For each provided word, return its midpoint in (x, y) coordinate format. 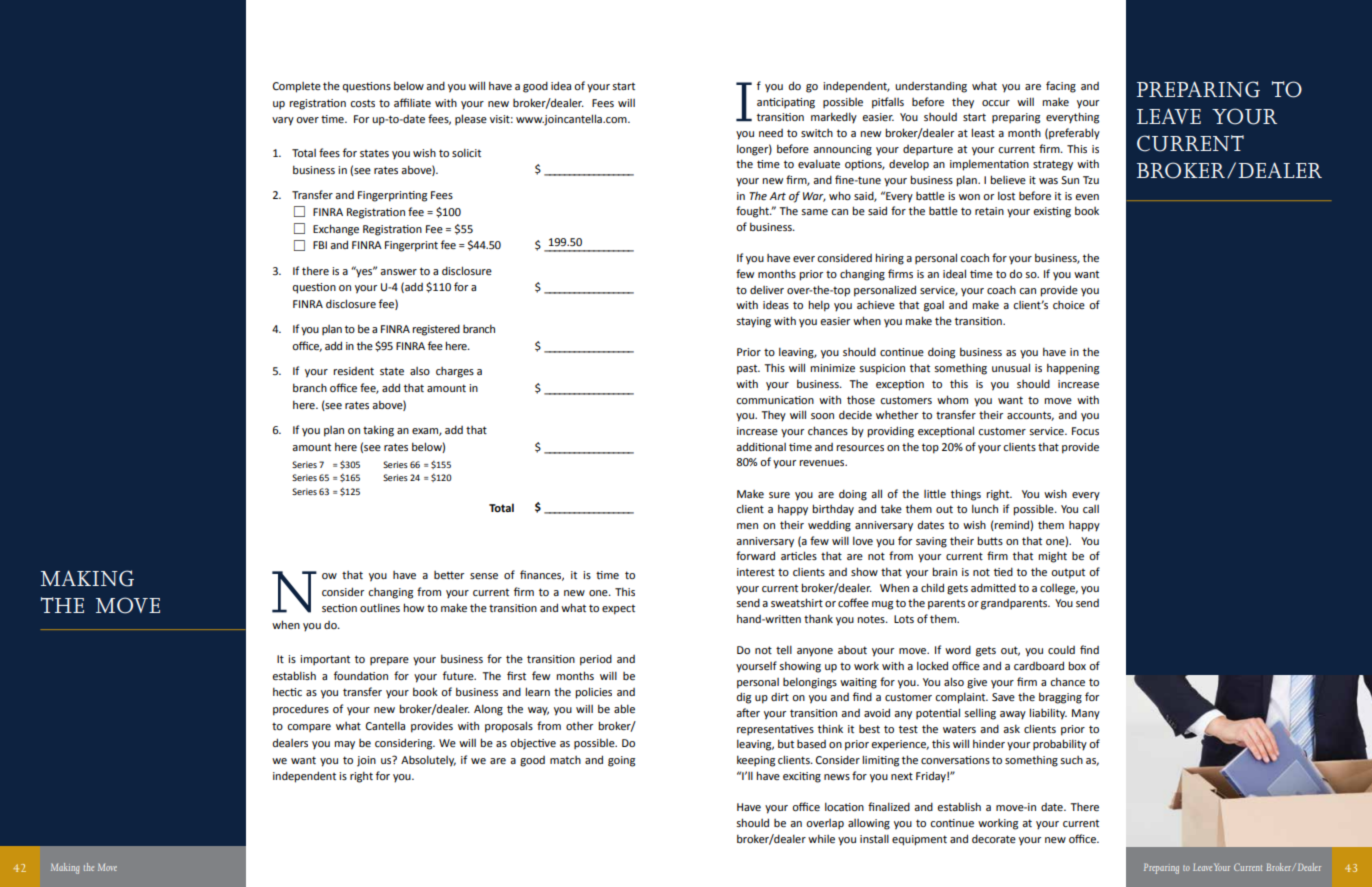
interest (756, 572)
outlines (380, 607)
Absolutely (428, 761)
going (621, 761)
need (771, 133)
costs (362, 103)
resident (353, 371)
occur (996, 103)
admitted (993, 587)
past (748, 370)
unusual (1011, 367)
